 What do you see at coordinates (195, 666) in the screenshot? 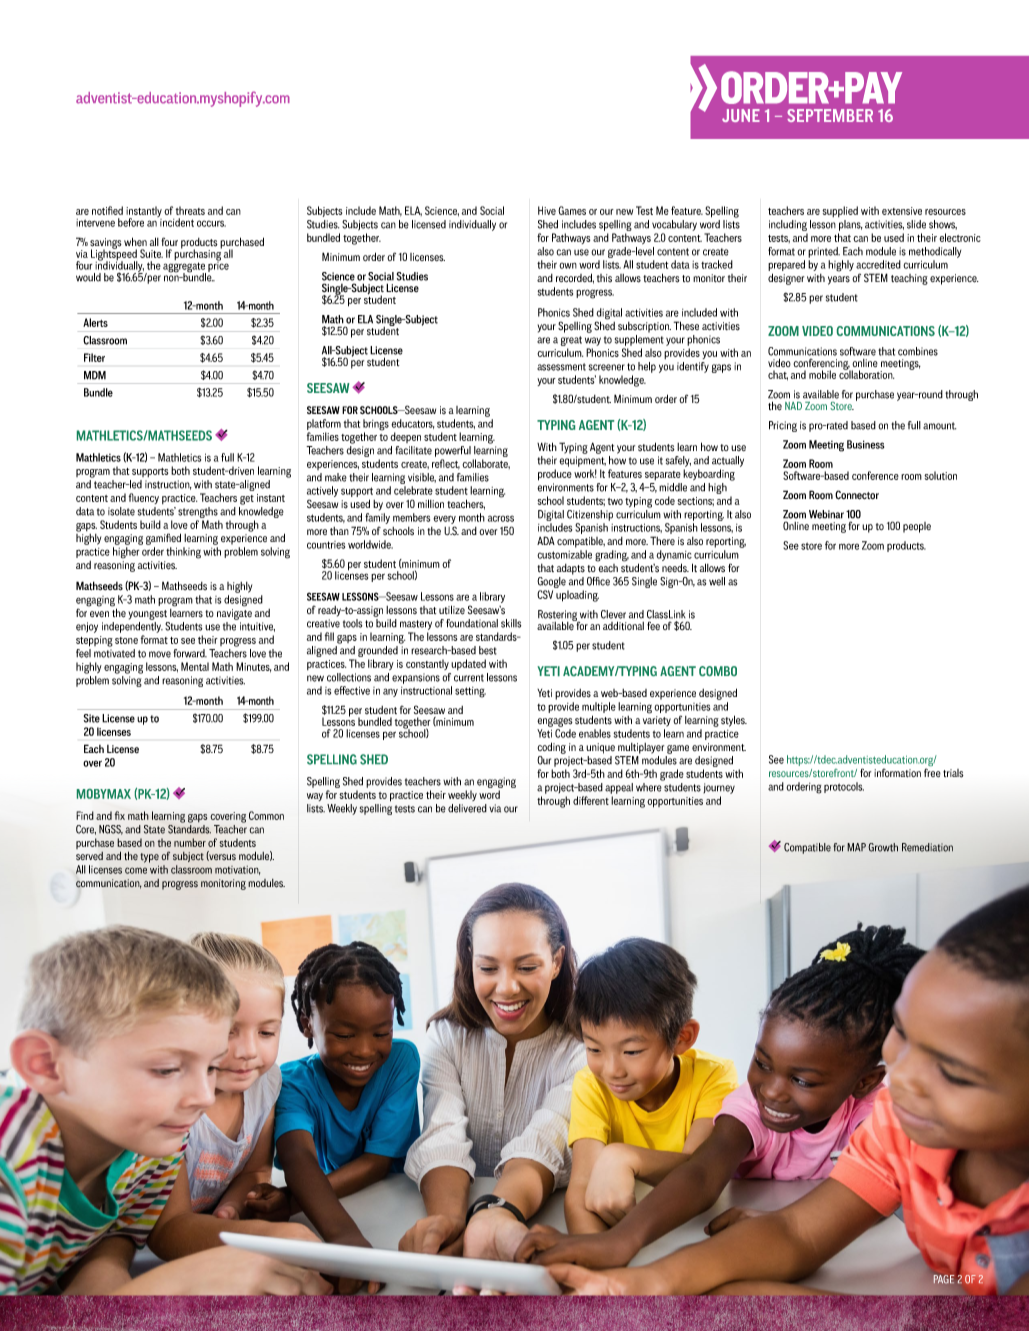
I see `Mental` at bounding box center [195, 666].
